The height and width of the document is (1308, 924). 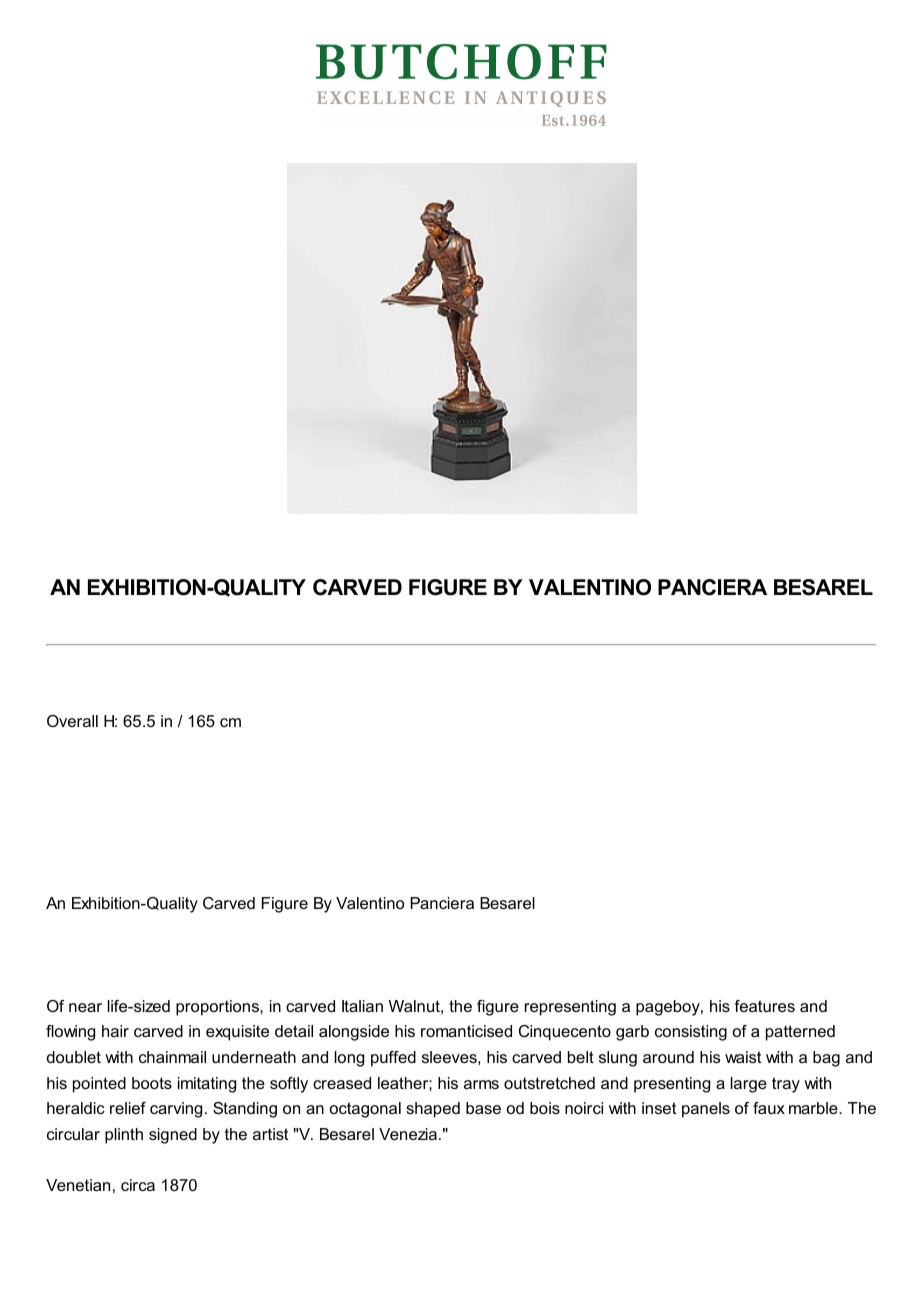 I want to click on Italian, so click(x=362, y=1006).
